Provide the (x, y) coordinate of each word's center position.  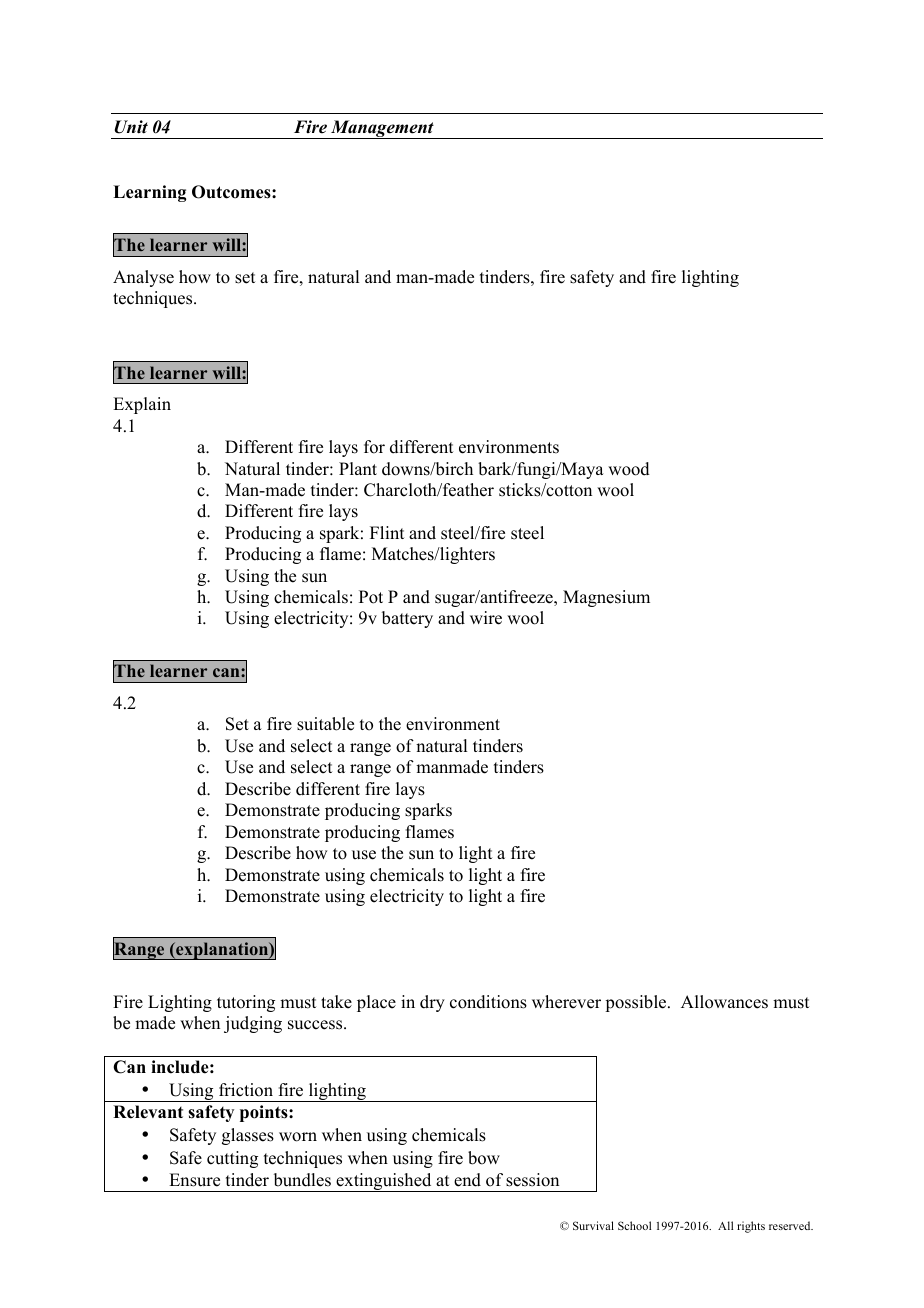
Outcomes (232, 192)
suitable (325, 724)
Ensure (194, 1180)
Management (382, 129)
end (467, 1180)
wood (629, 469)
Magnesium (606, 598)
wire (486, 618)
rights (751, 1227)
